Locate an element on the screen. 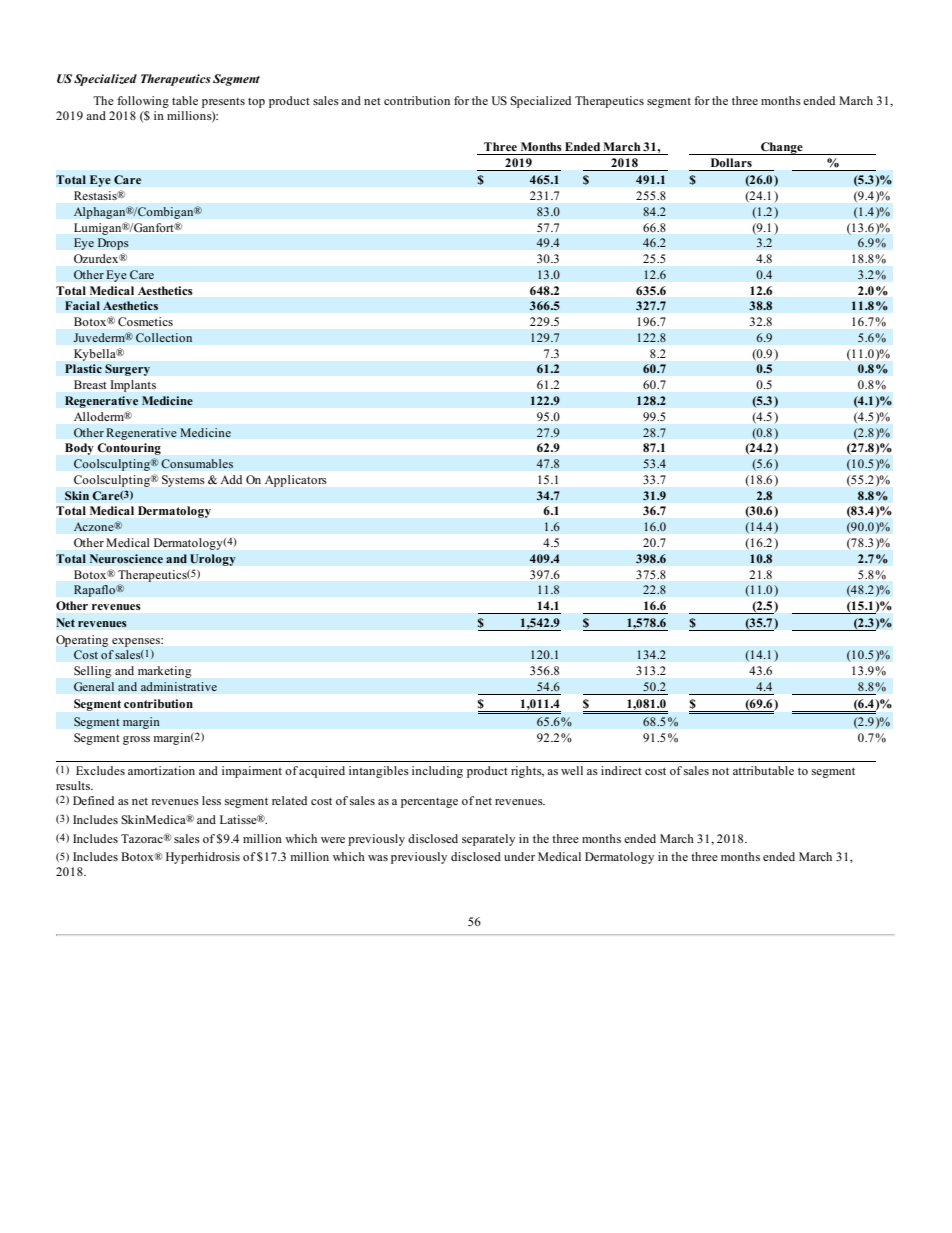 This screenshot has height=1233, width=952. top is located at coordinates (256, 103).
